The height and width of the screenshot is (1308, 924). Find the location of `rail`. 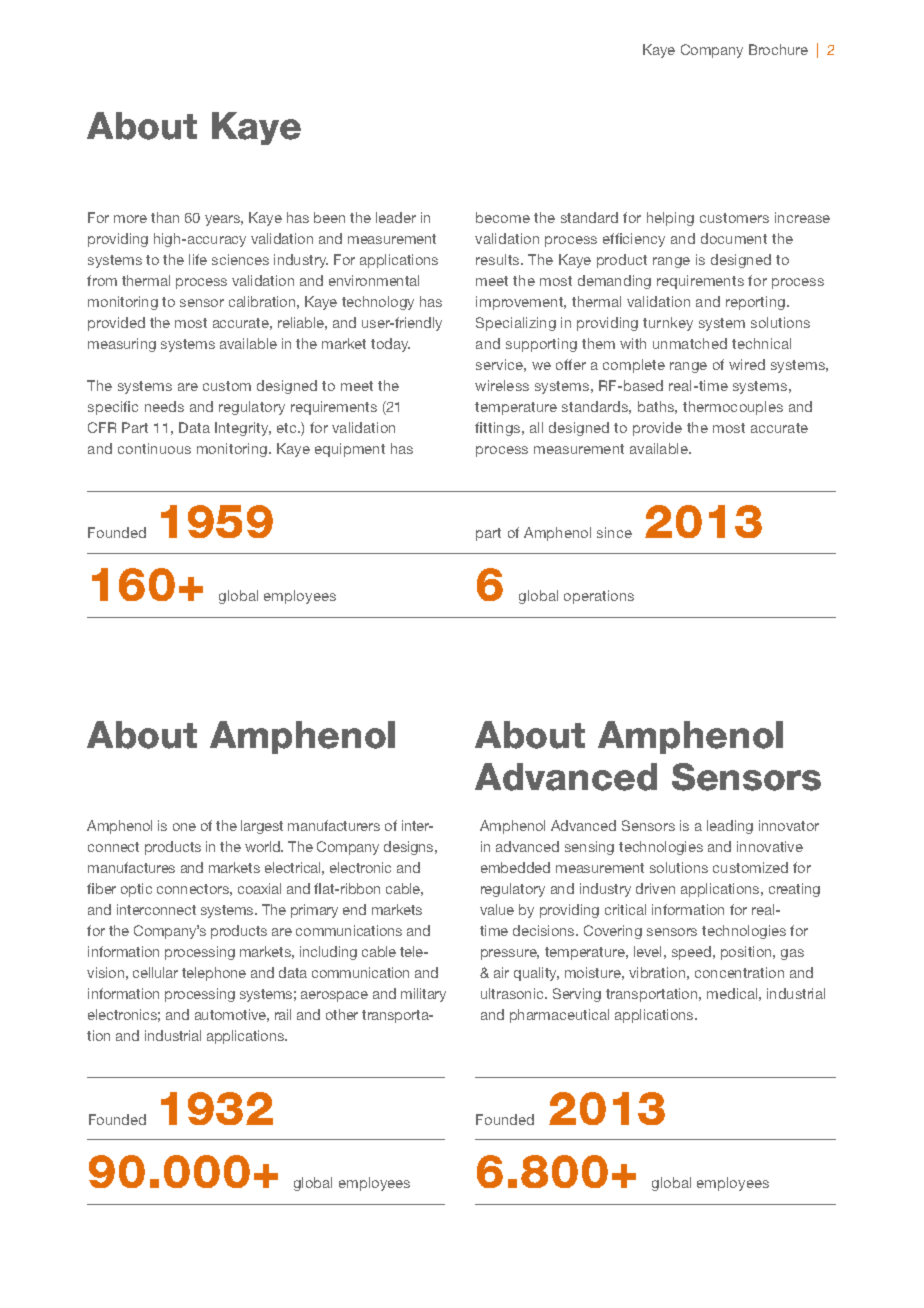

rail is located at coordinates (283, 1014).
